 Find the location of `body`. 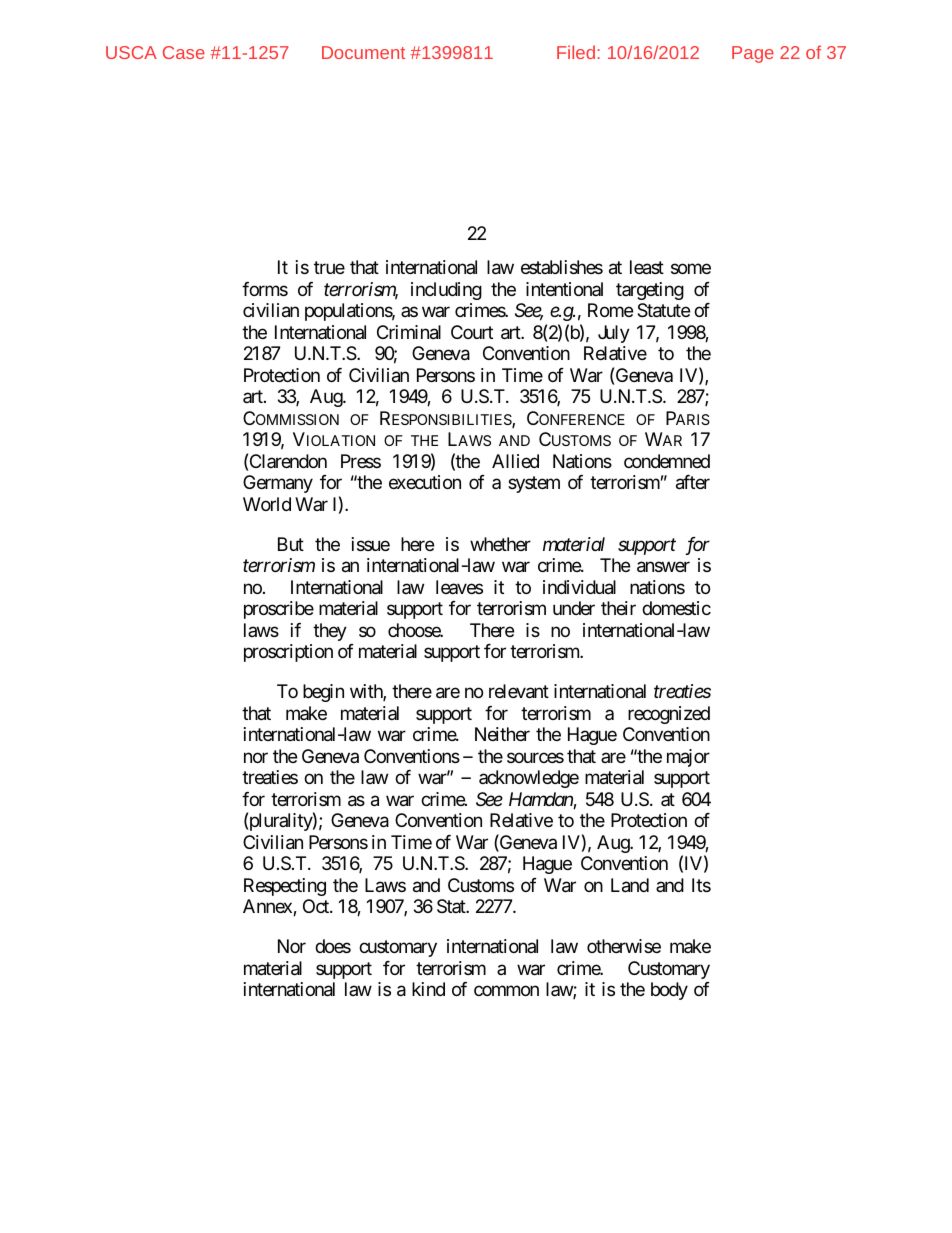

body is located at coordinates (669, 991).
